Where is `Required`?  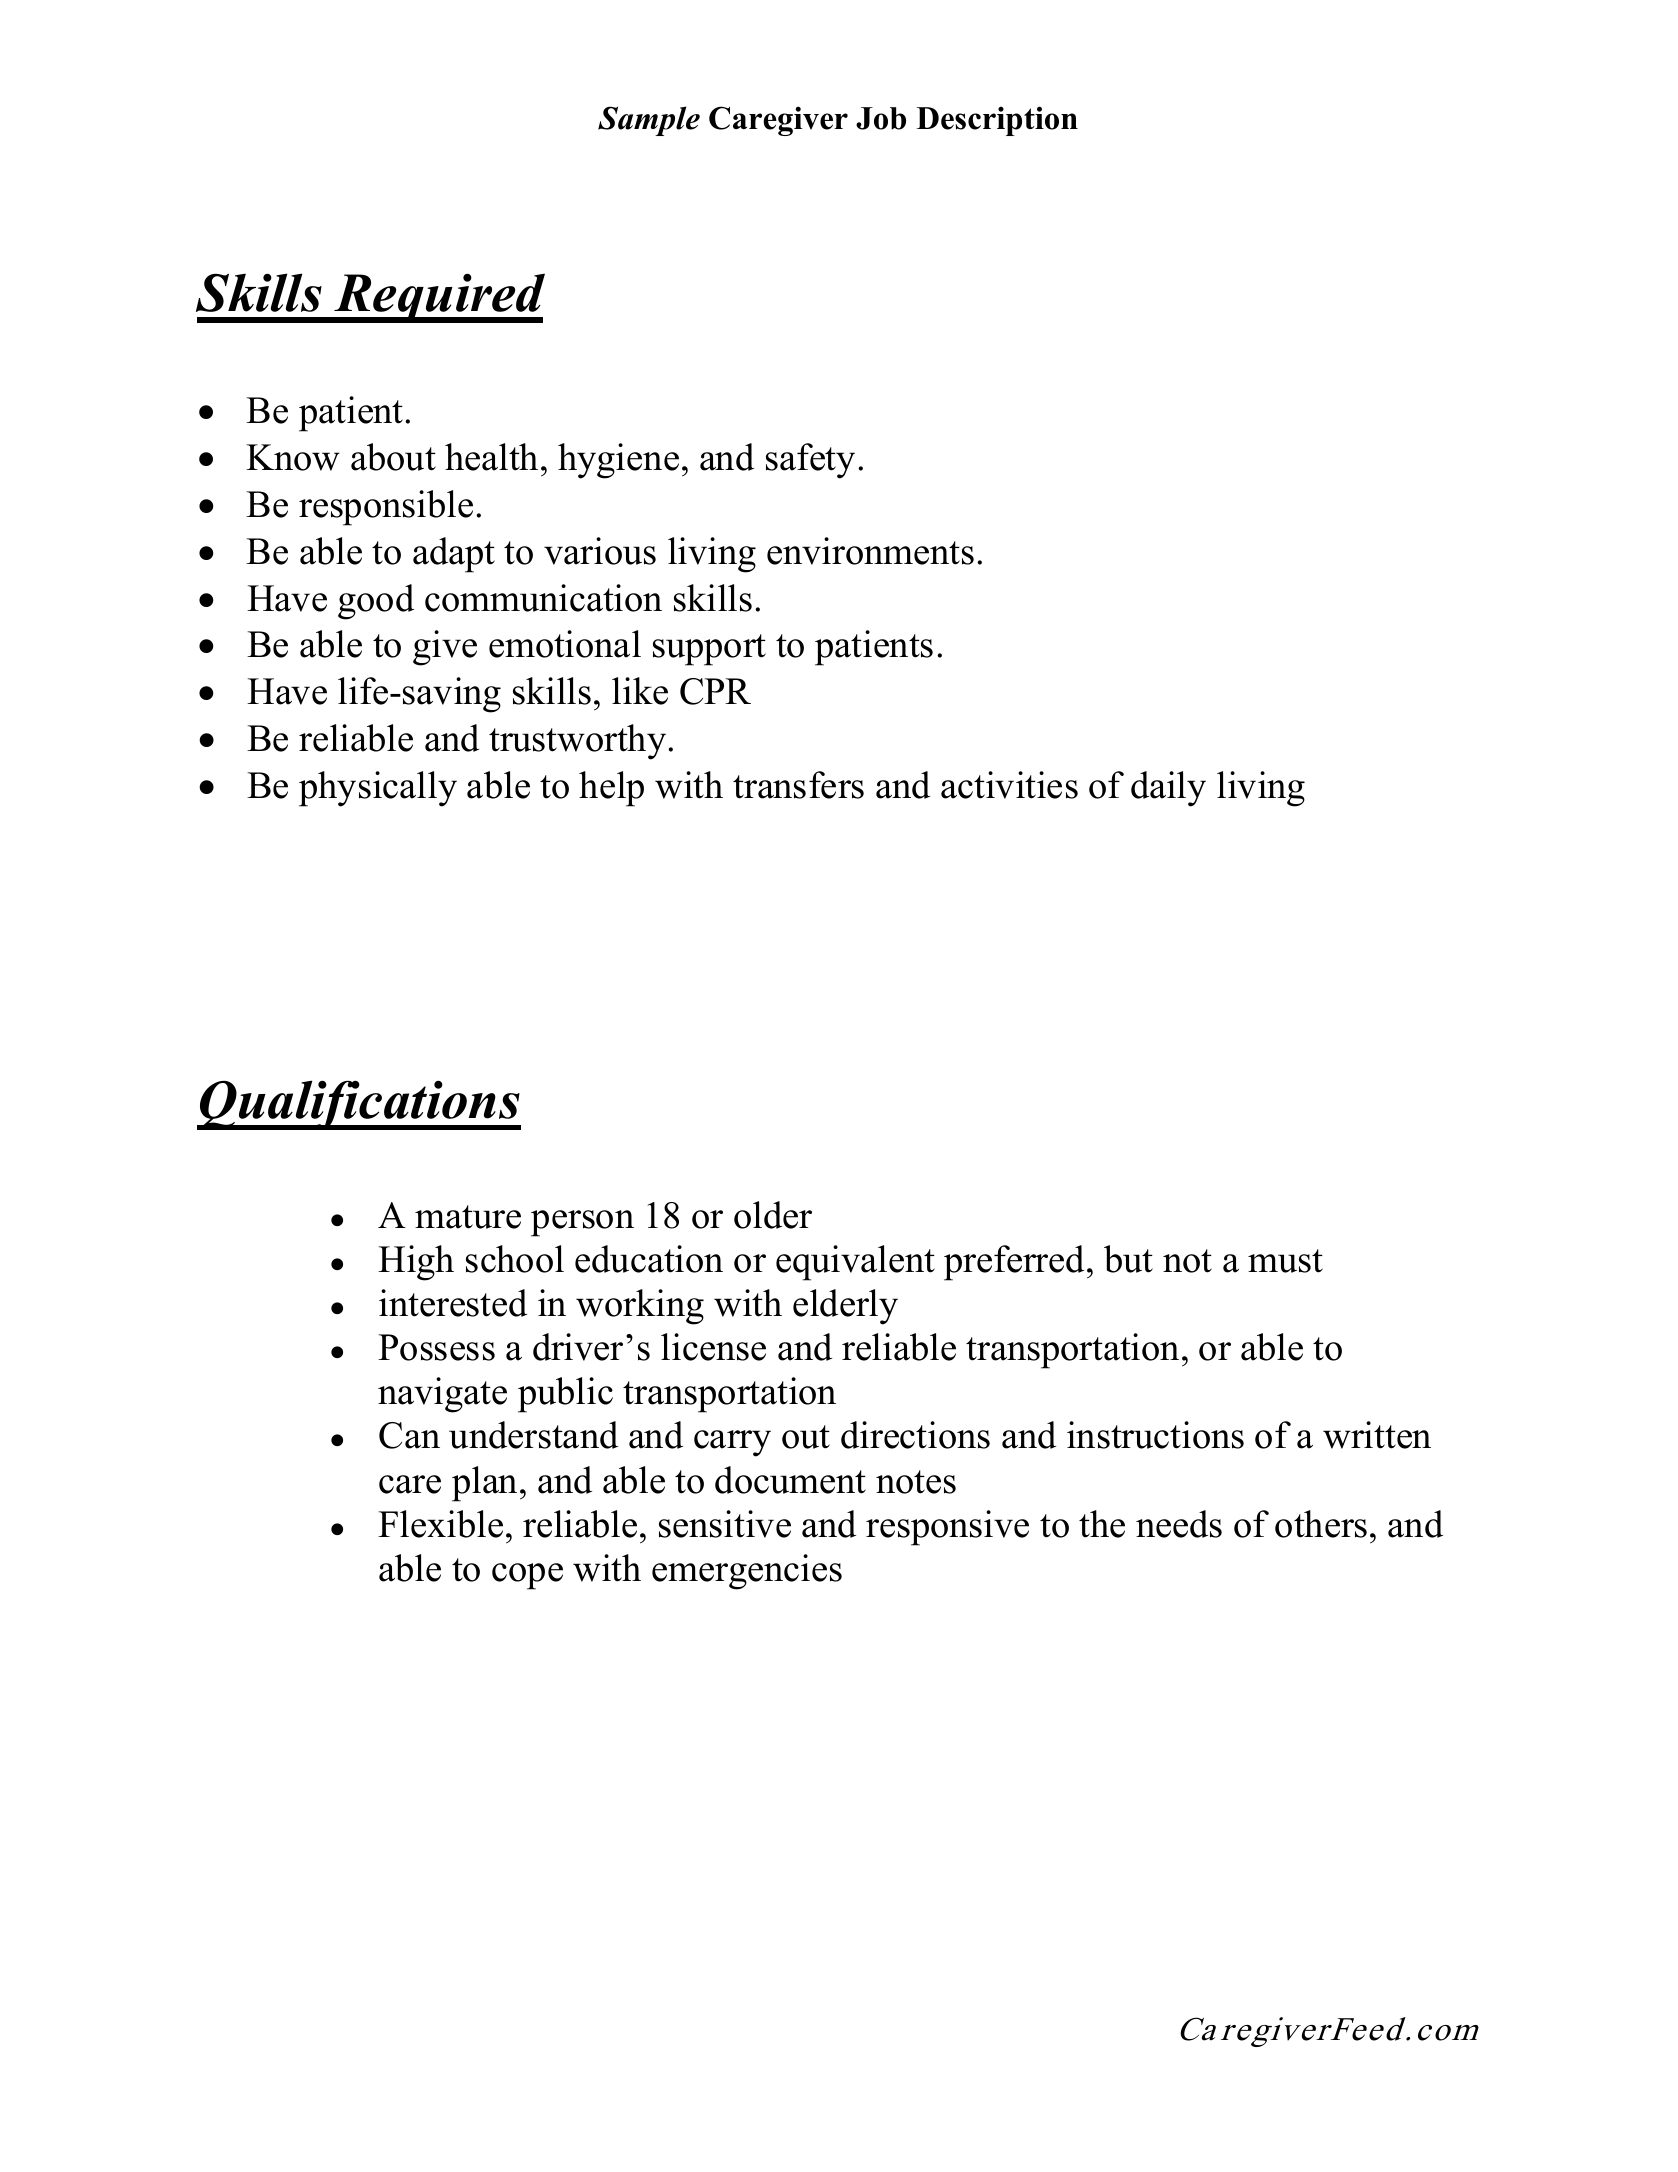 Required is located at coordinates (438, 298).
